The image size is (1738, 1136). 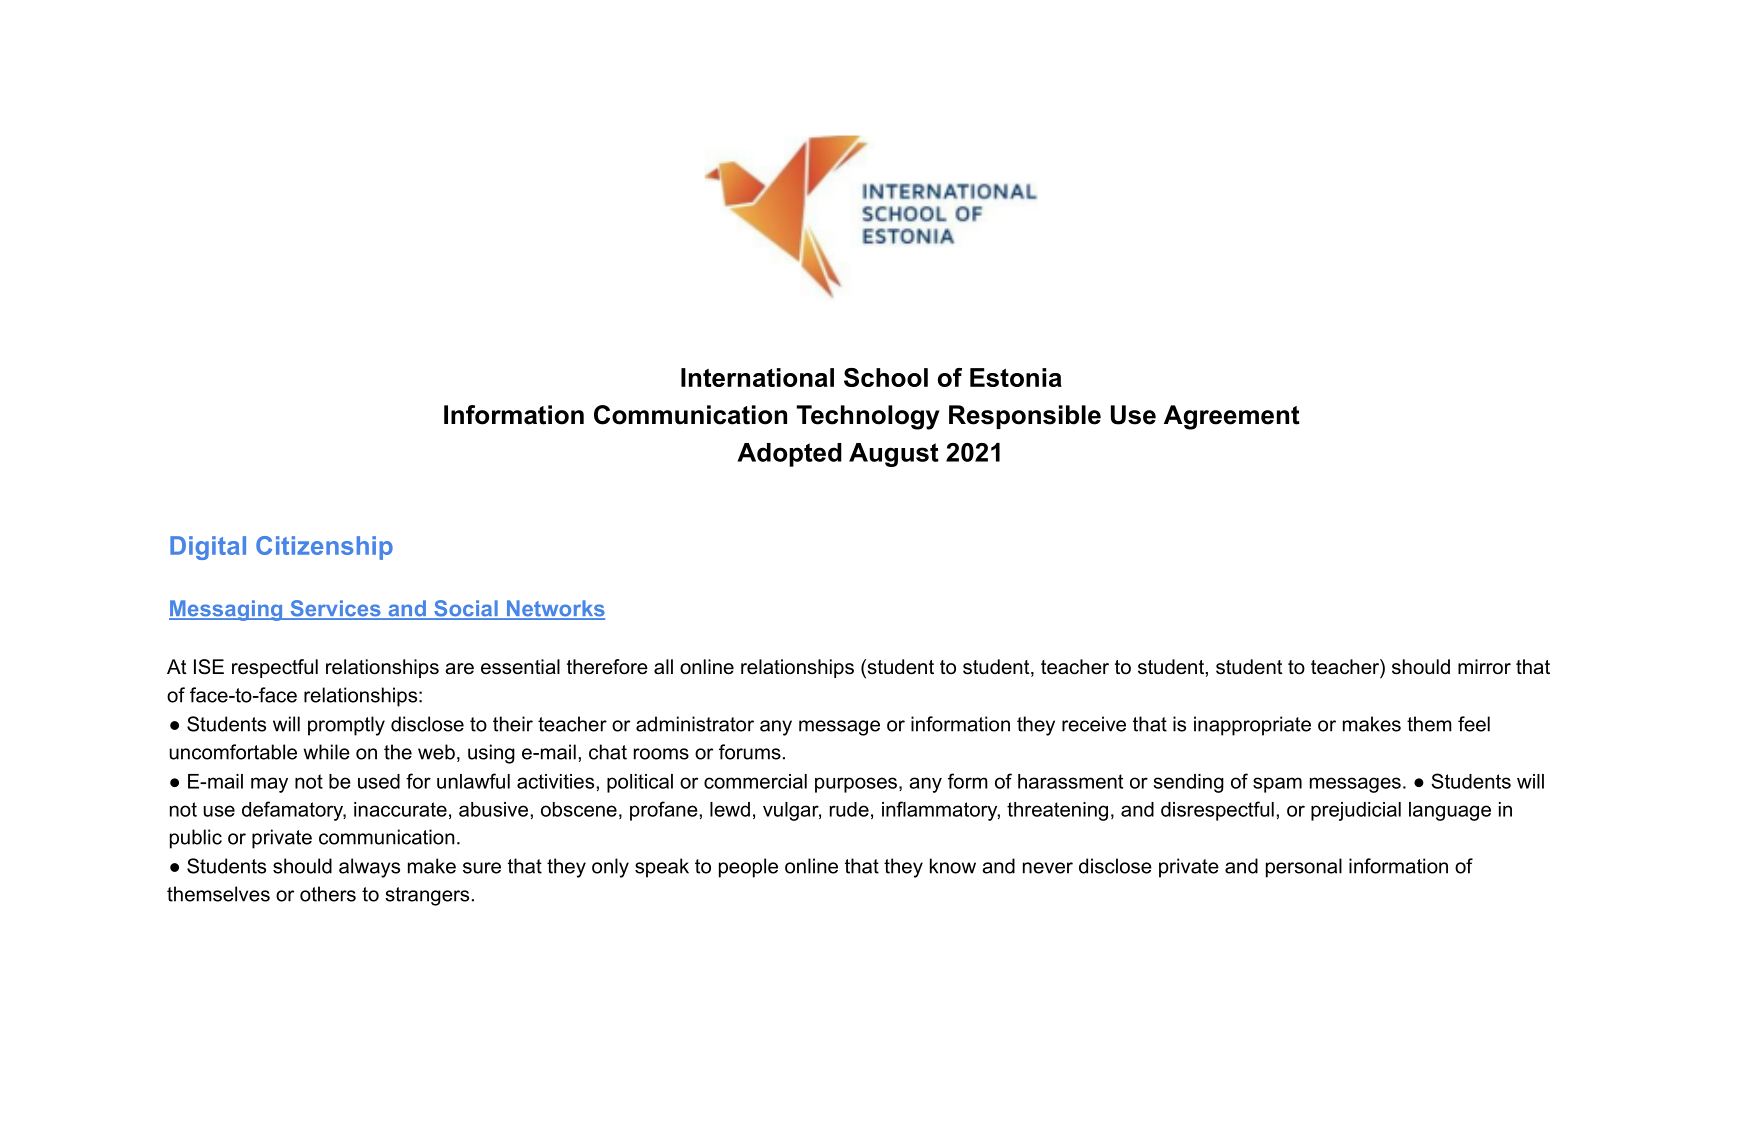 I want to click on inappropriate, so click(x=1252, y=726).
